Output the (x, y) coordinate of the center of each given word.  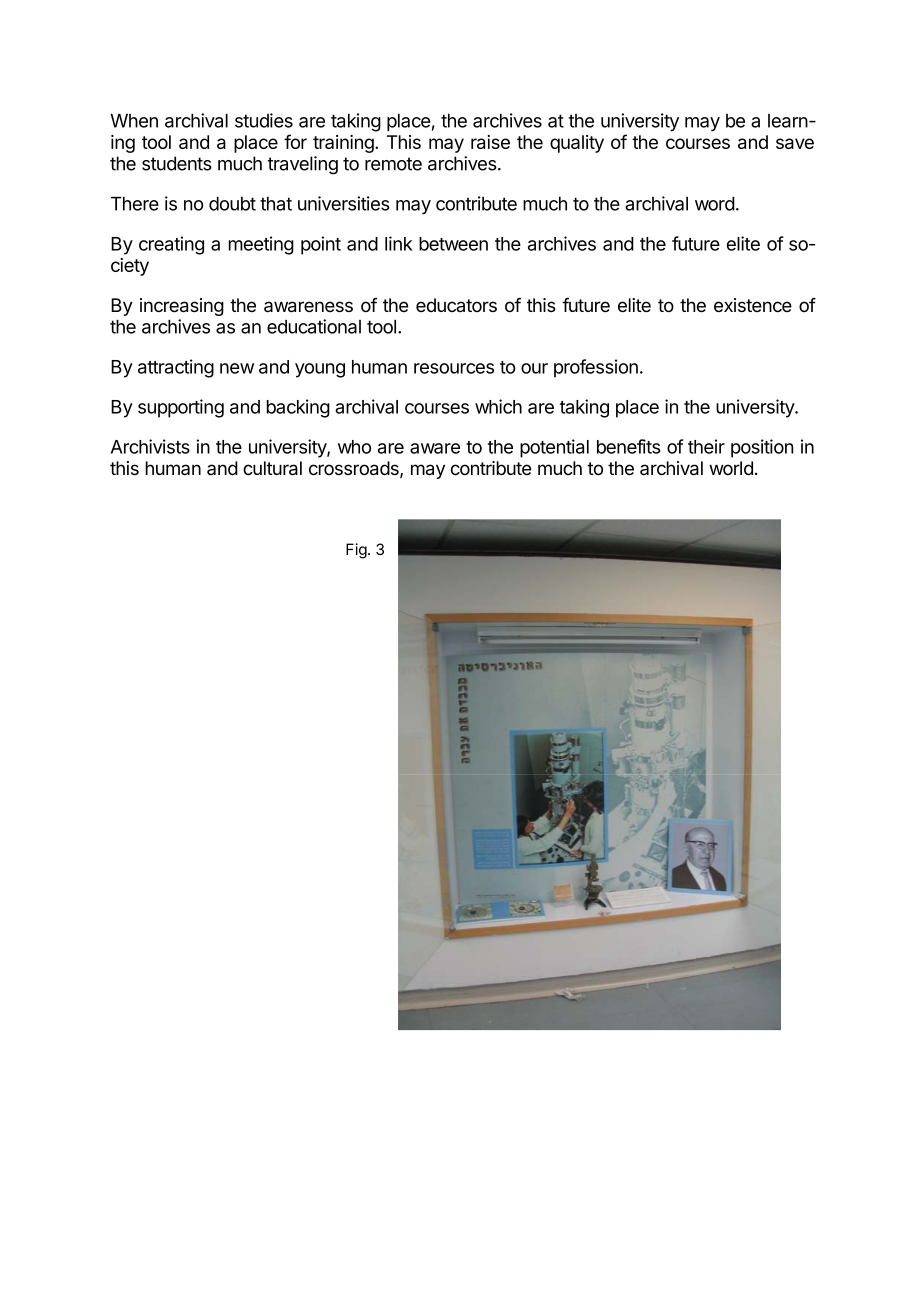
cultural (272, 468)
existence (753, 305)
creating (171, 245)
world (731, 468)
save (795, 143)
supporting (181, 408)
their (706, 446)
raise (490, 142)
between (453, 244)
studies (264, 120)
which (498, 406)
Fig (356, 551)
